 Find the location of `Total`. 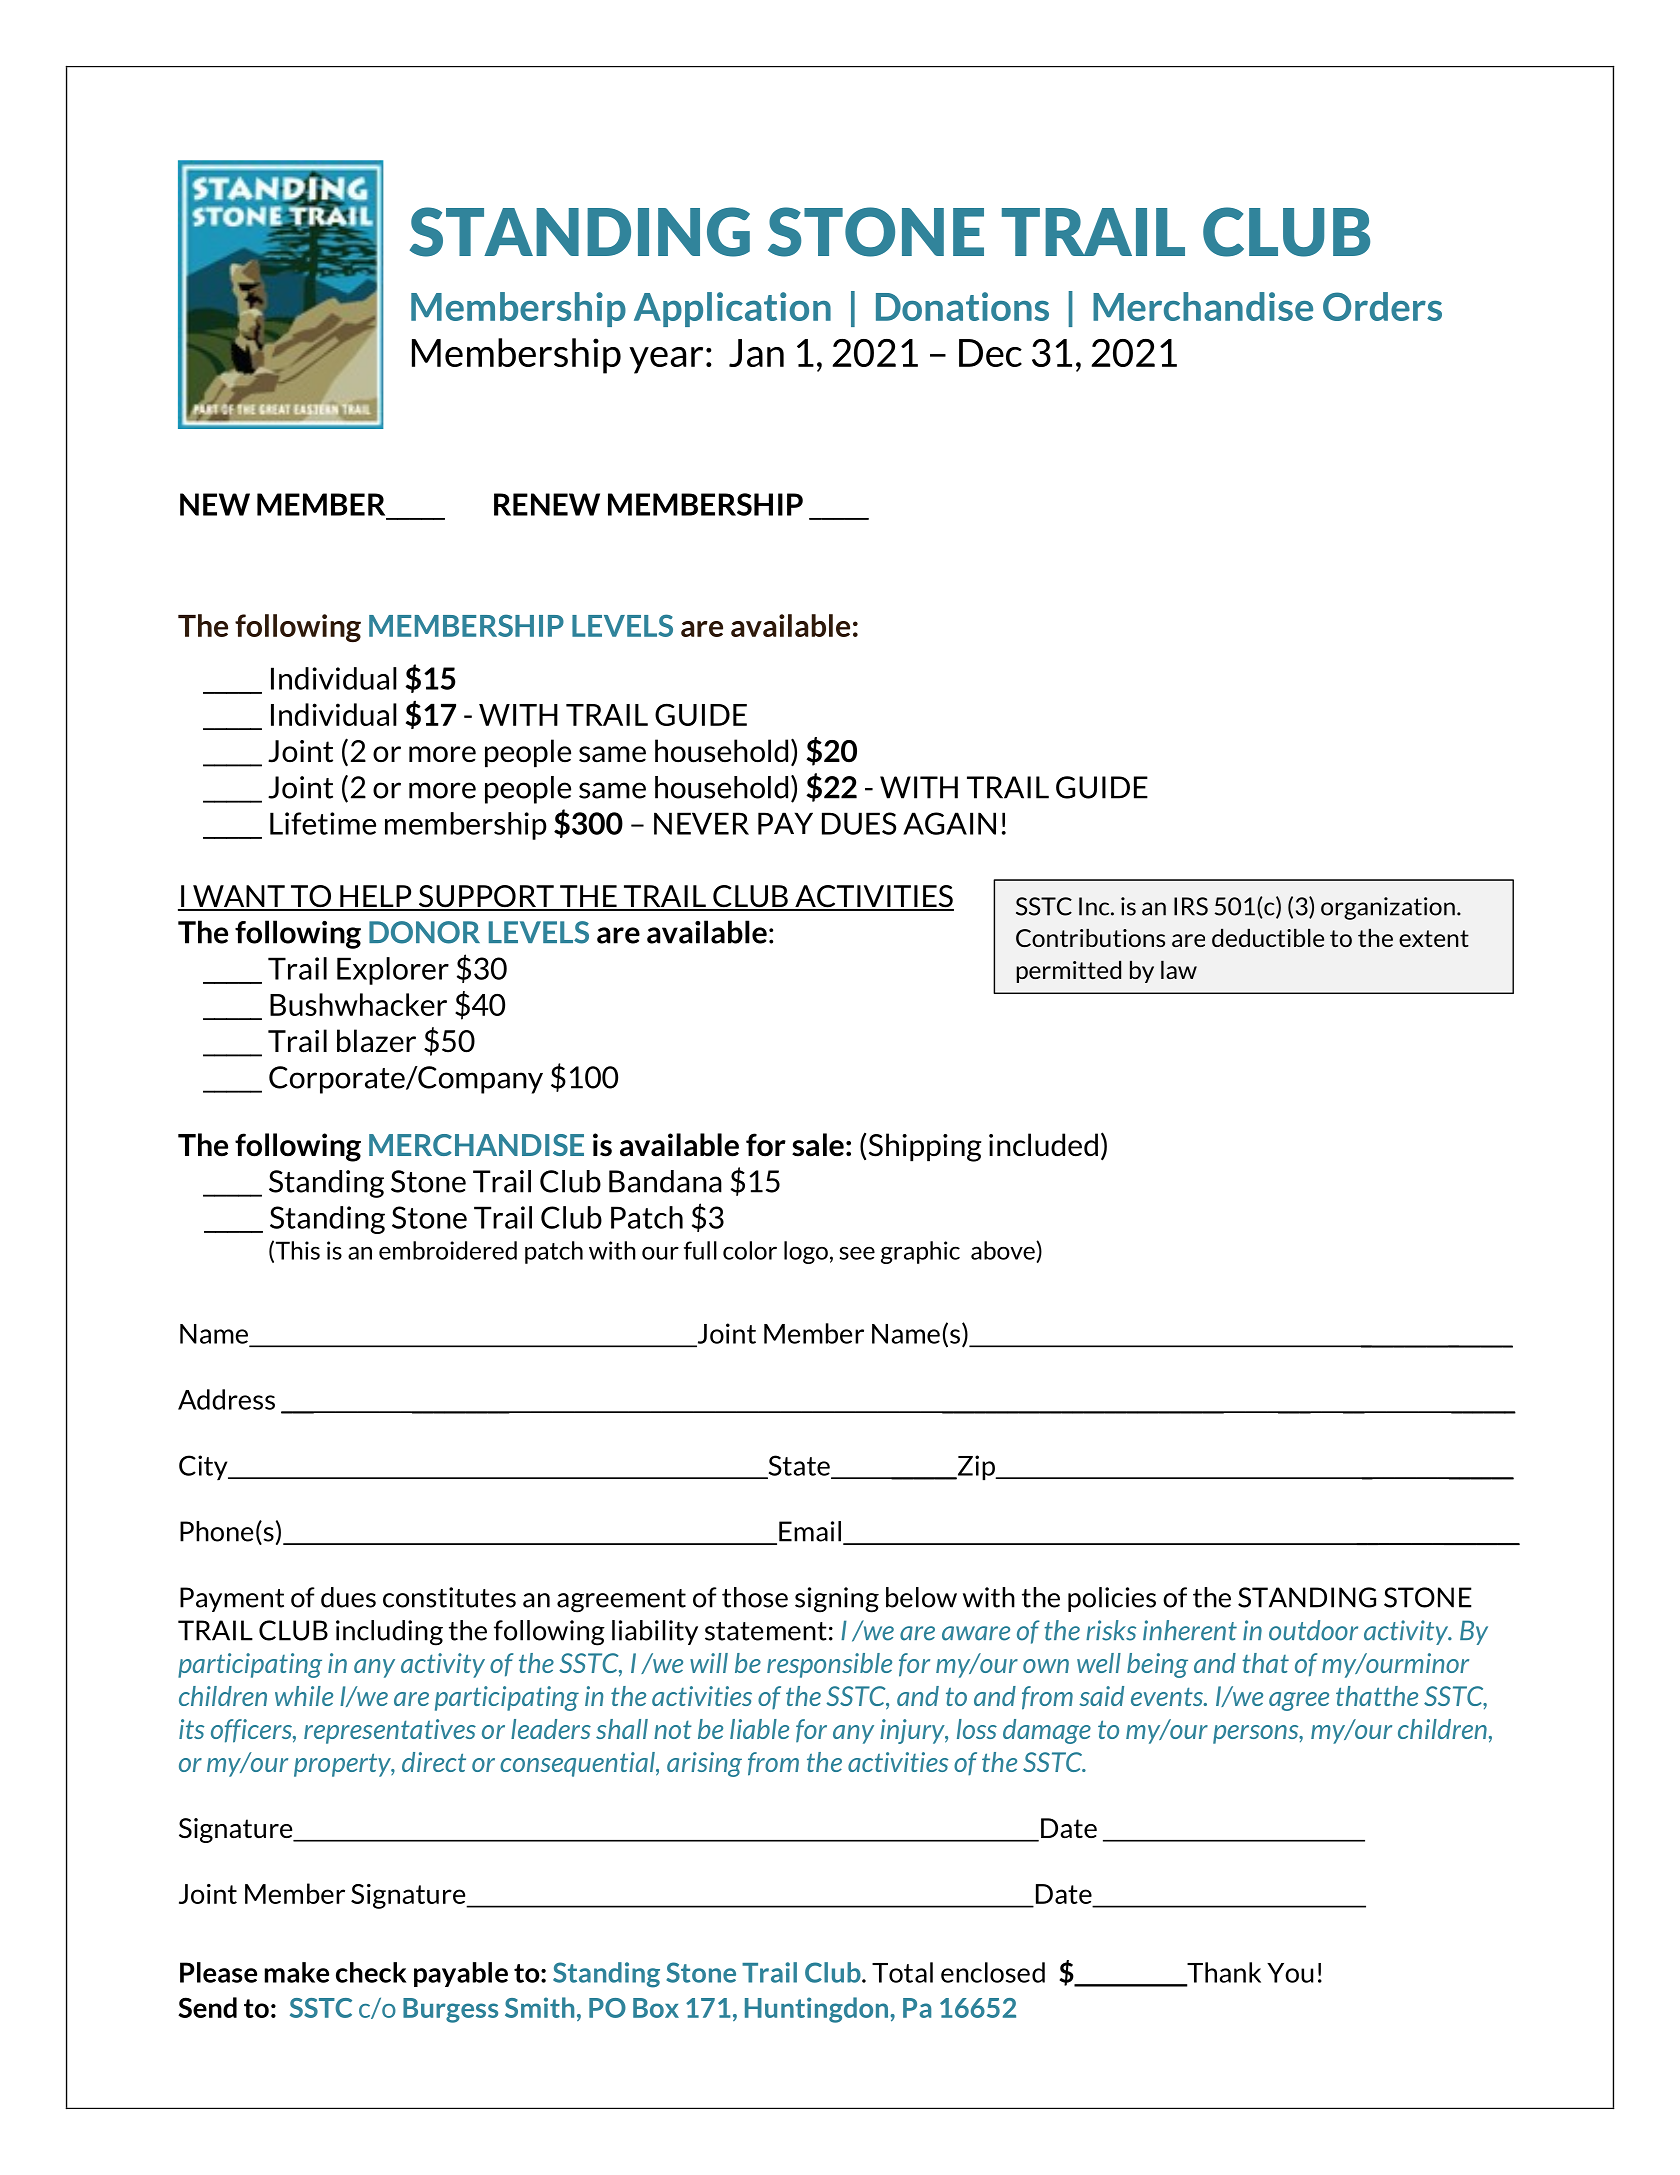

Total is located at coordinates (902, 1972).
